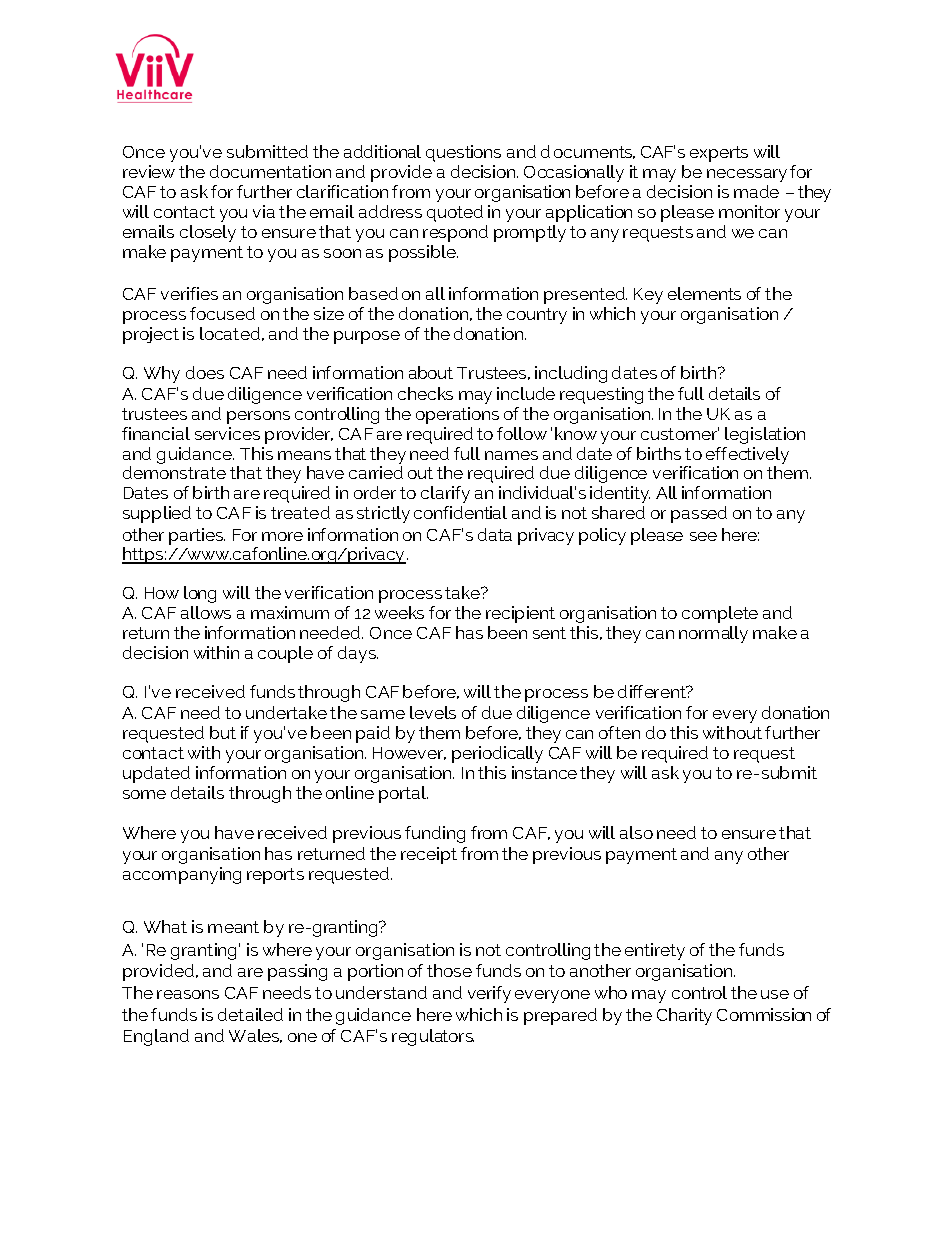 This page has width=952, height=1233. Describe the element at coordinates (431, 372) in the page. I see `about` at that location.
